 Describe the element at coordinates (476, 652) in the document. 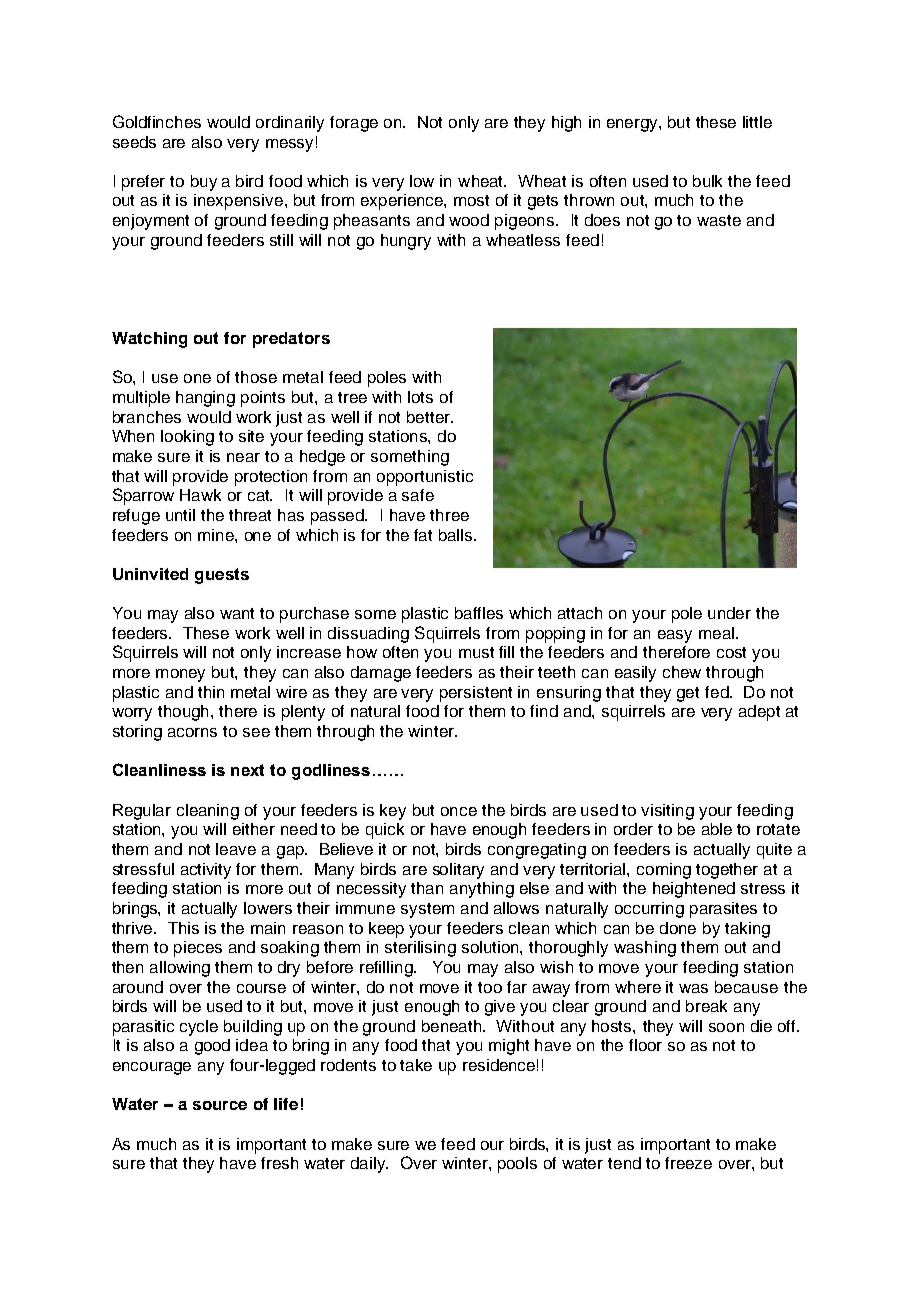

I see `must` at that location.
